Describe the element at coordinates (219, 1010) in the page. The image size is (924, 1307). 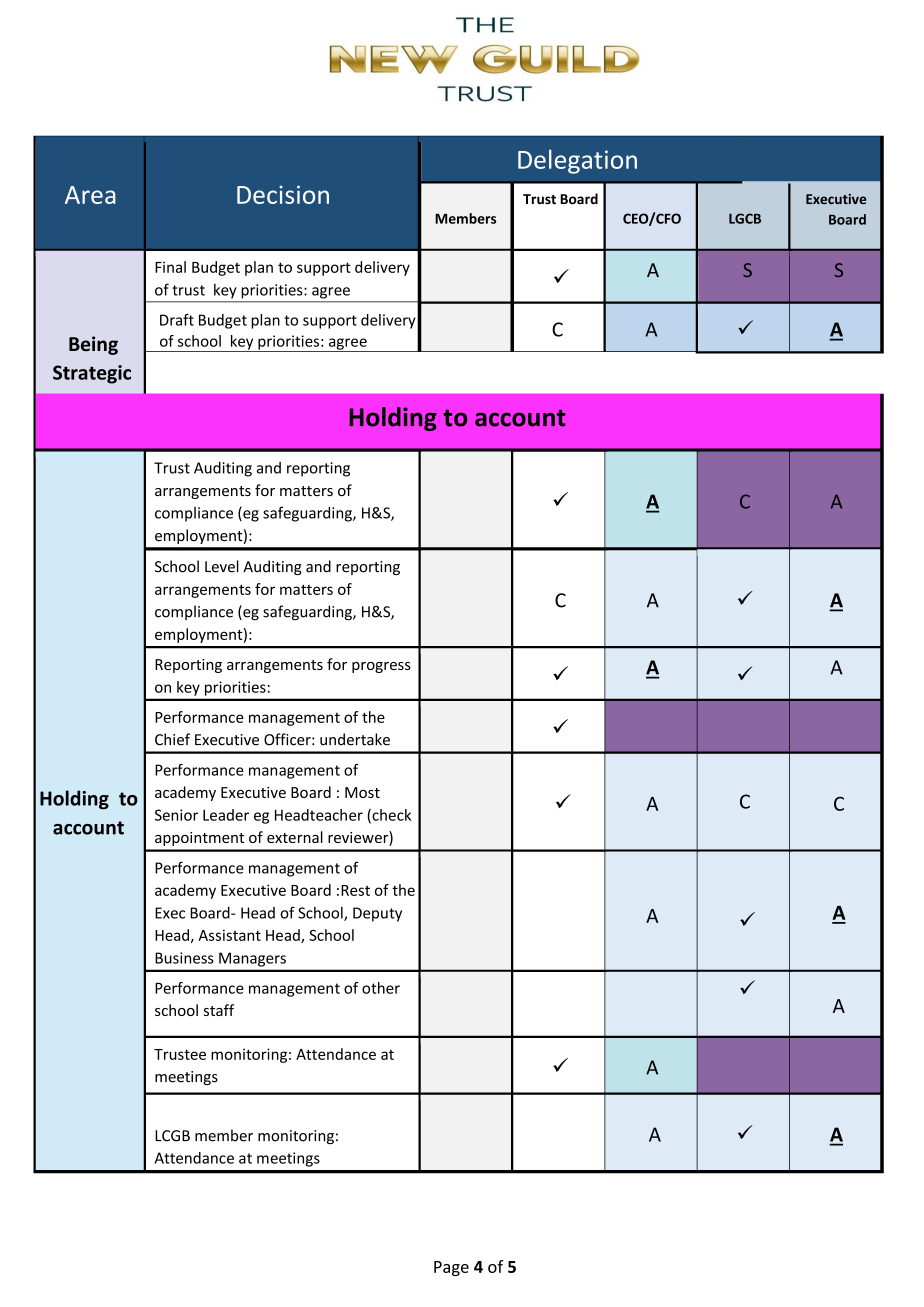
I see `staff` at that location.
